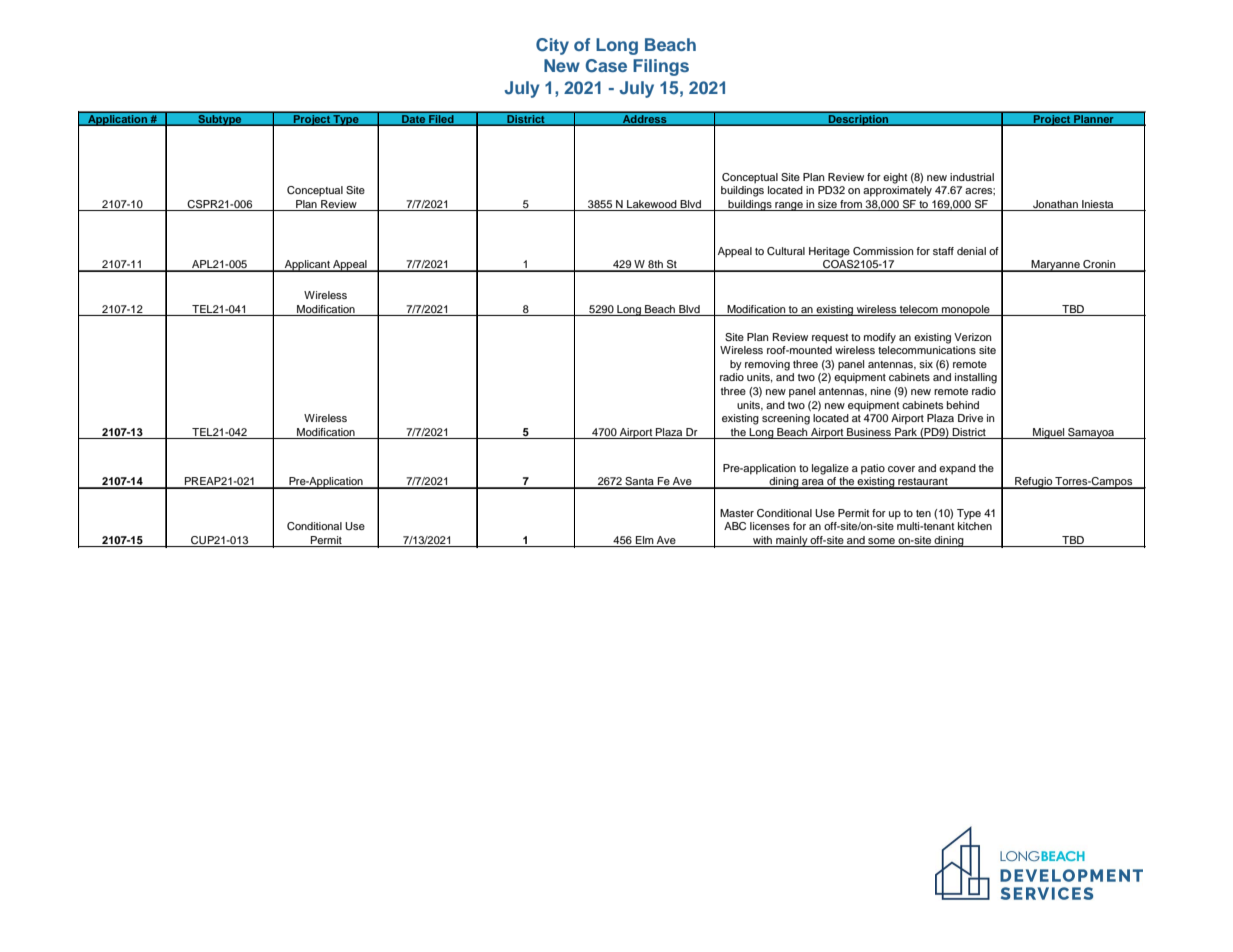 The height and width of the page is (952, 1233). I want to click on ABC, so click(735, 526).
